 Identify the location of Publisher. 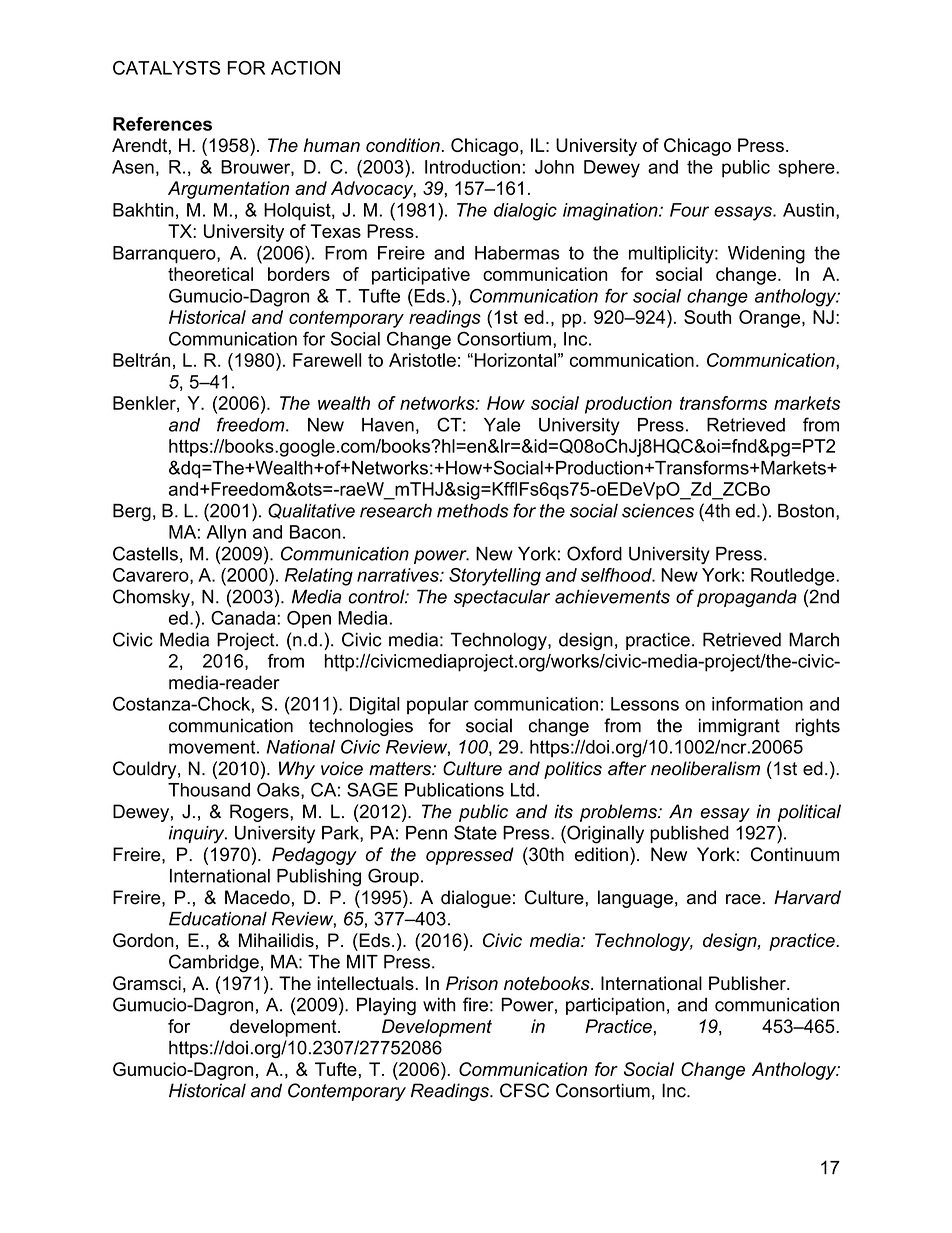
(748, 983).
